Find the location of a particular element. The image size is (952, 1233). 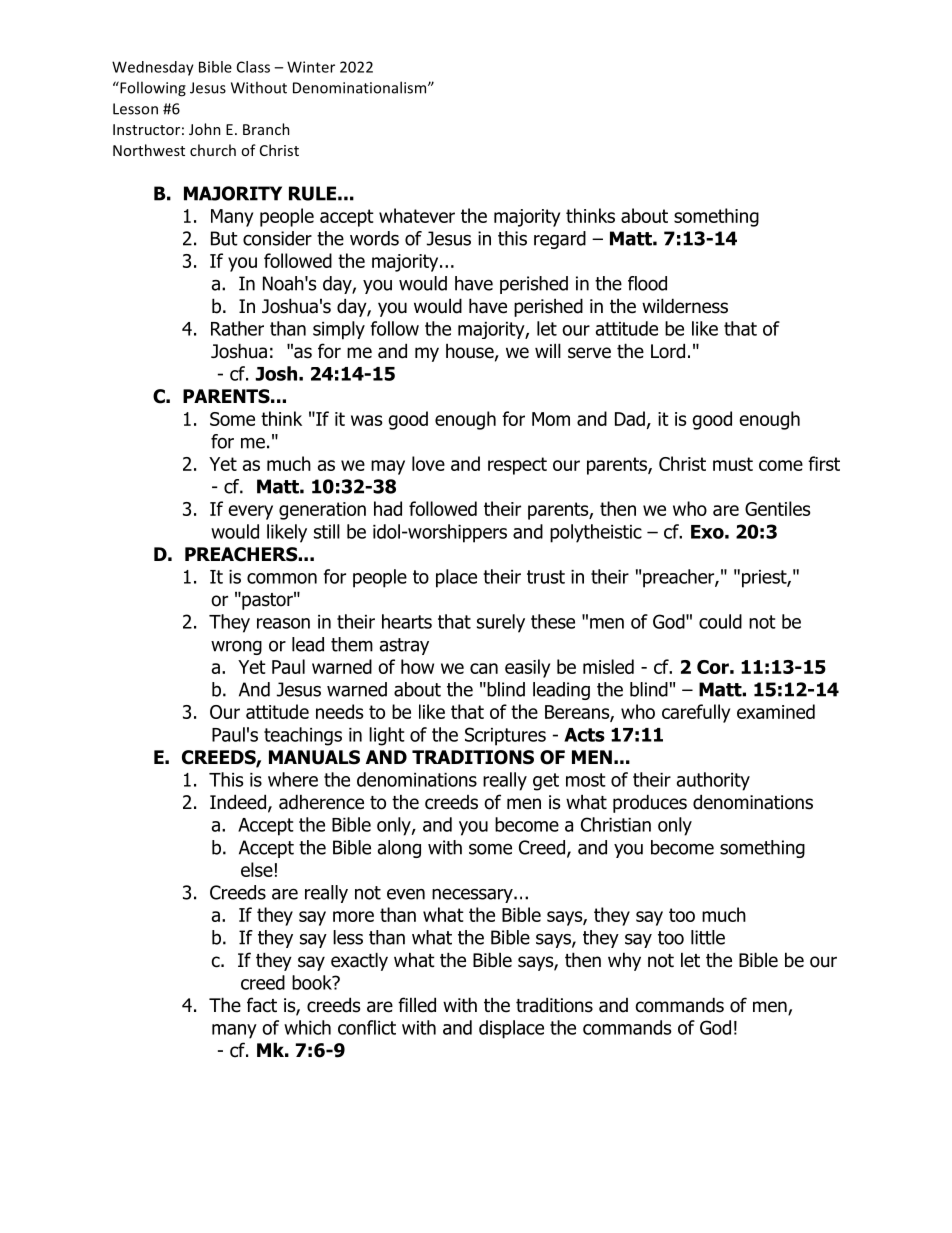

Class is located at coordinates (253, 67).
